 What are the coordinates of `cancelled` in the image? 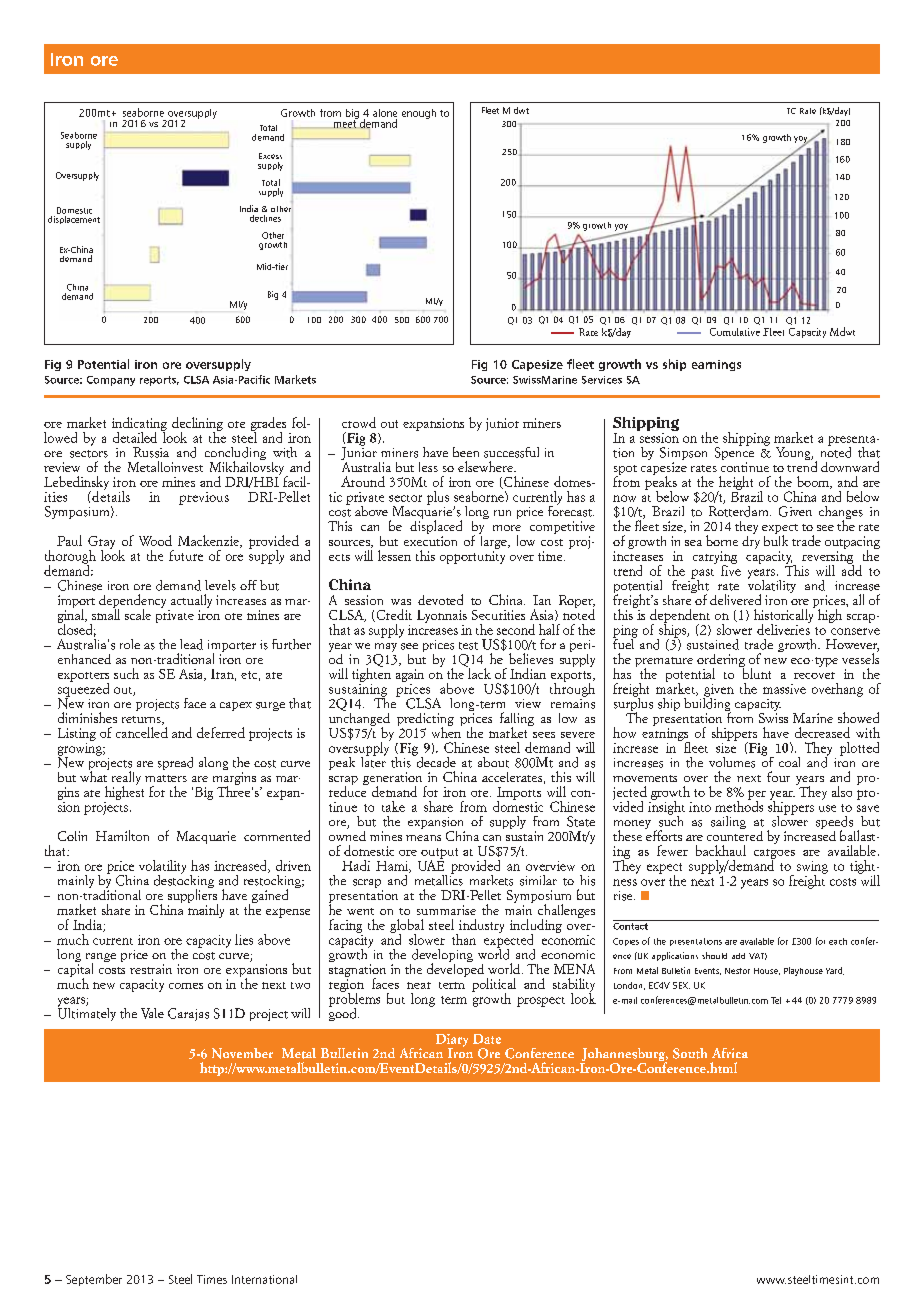 It's located at (142, 732).
